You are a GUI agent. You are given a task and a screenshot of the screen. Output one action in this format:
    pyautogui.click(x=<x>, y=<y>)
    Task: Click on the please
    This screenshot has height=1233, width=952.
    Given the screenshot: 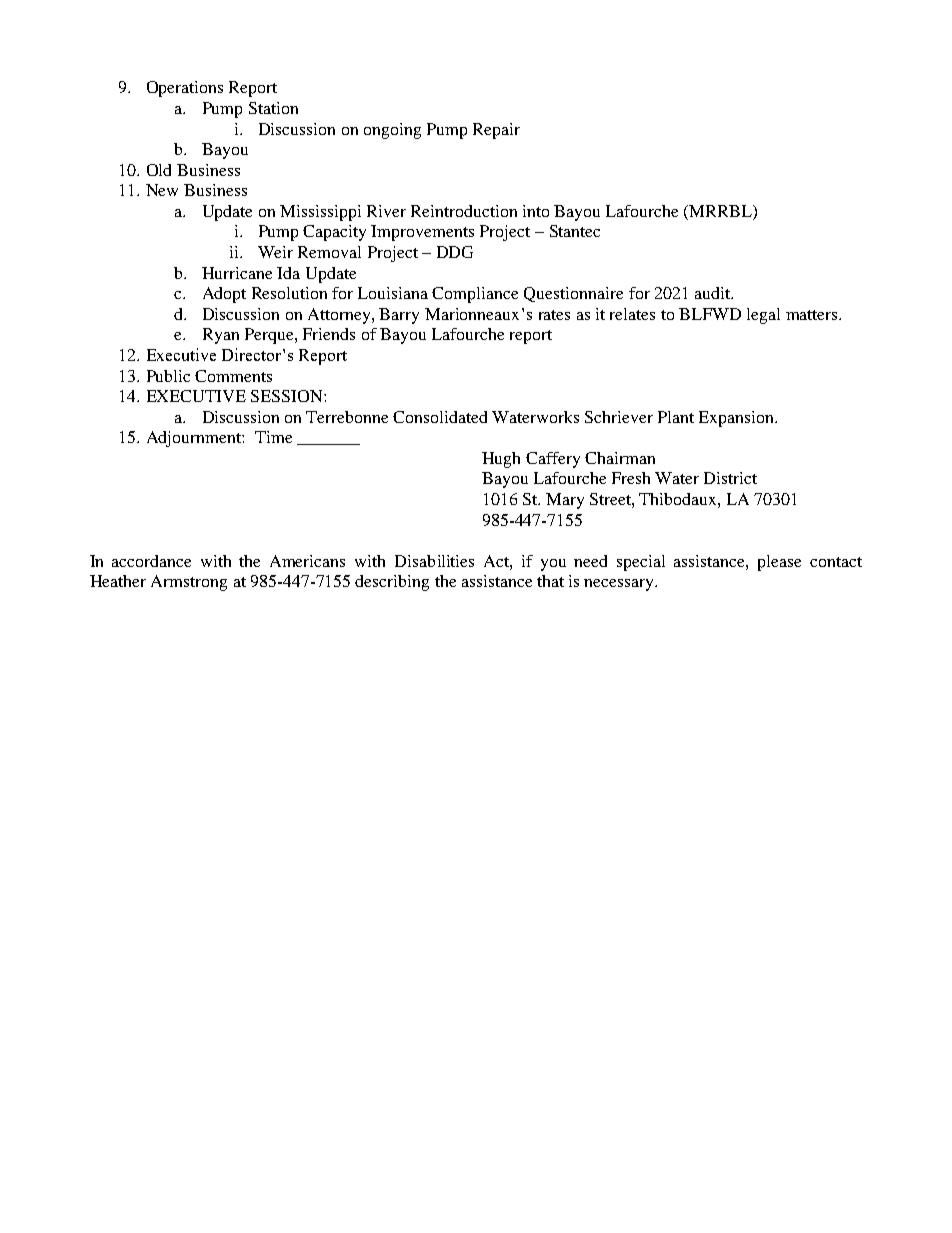 What is the action you would take?
    pyautogui.click(x=779, y=563)
